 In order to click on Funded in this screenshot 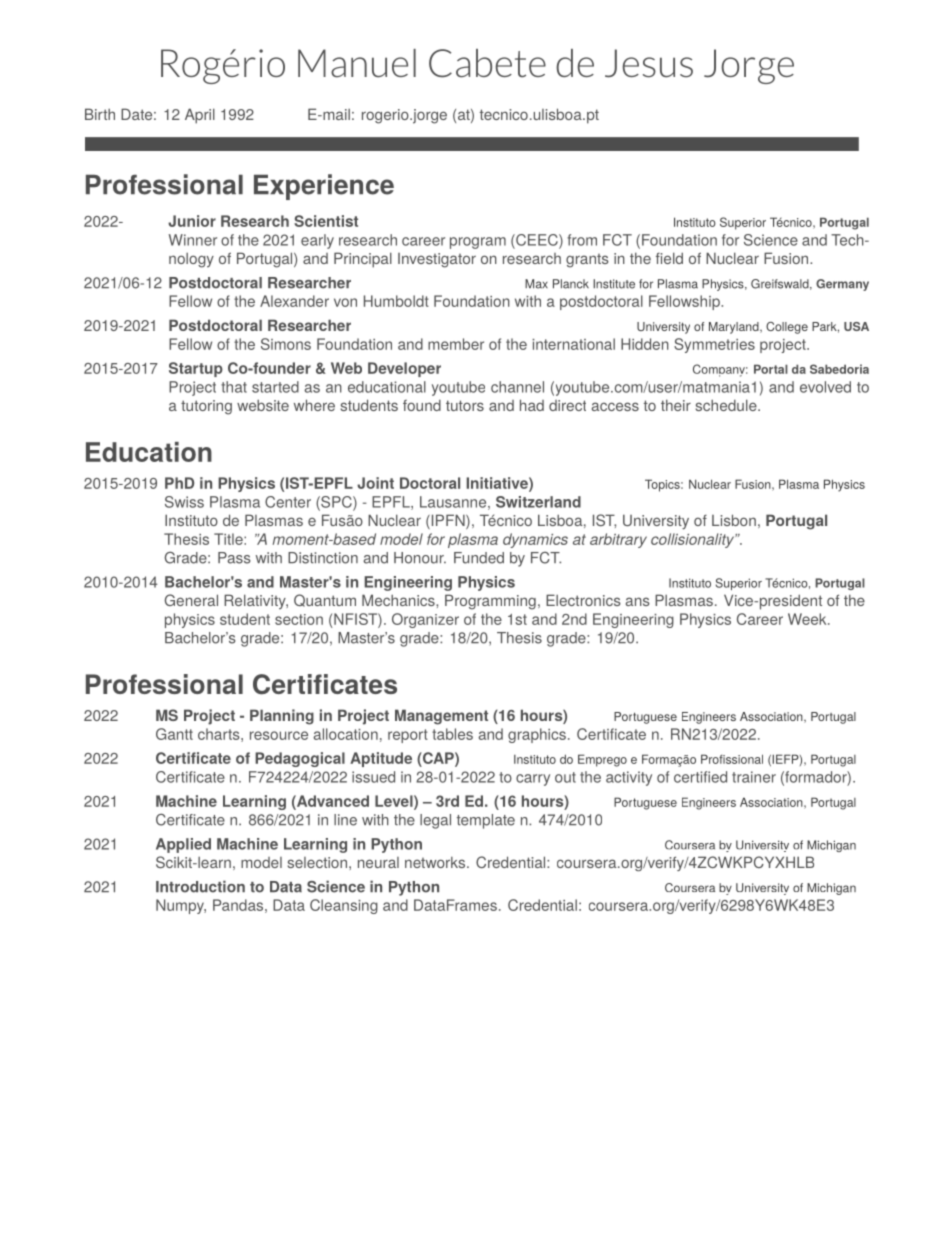, I will do `click(479, 558)`.
